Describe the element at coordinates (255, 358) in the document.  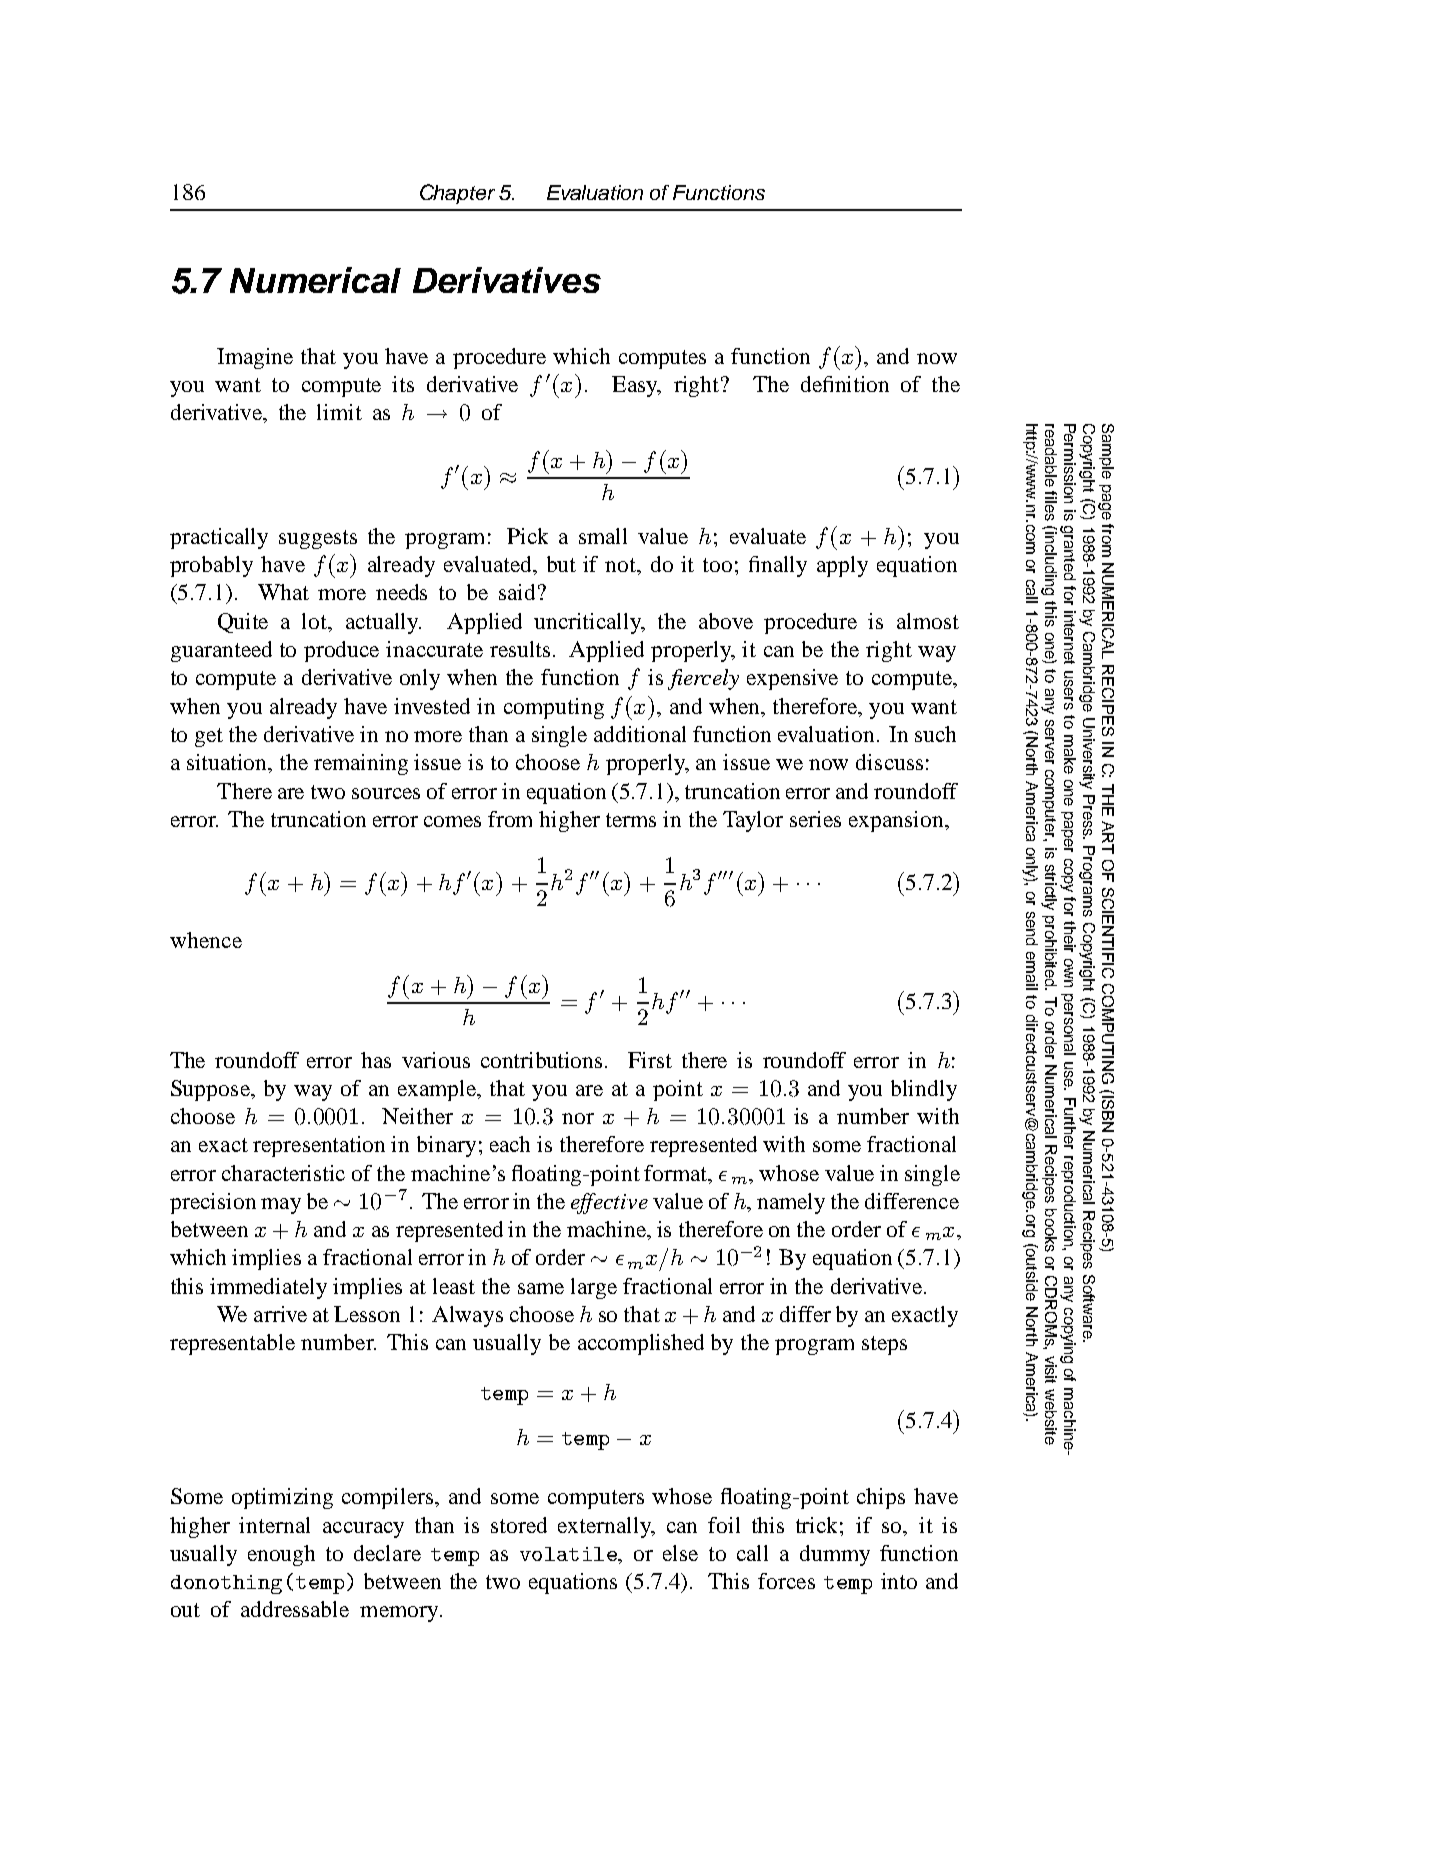
I see `Imagine` at that location.
